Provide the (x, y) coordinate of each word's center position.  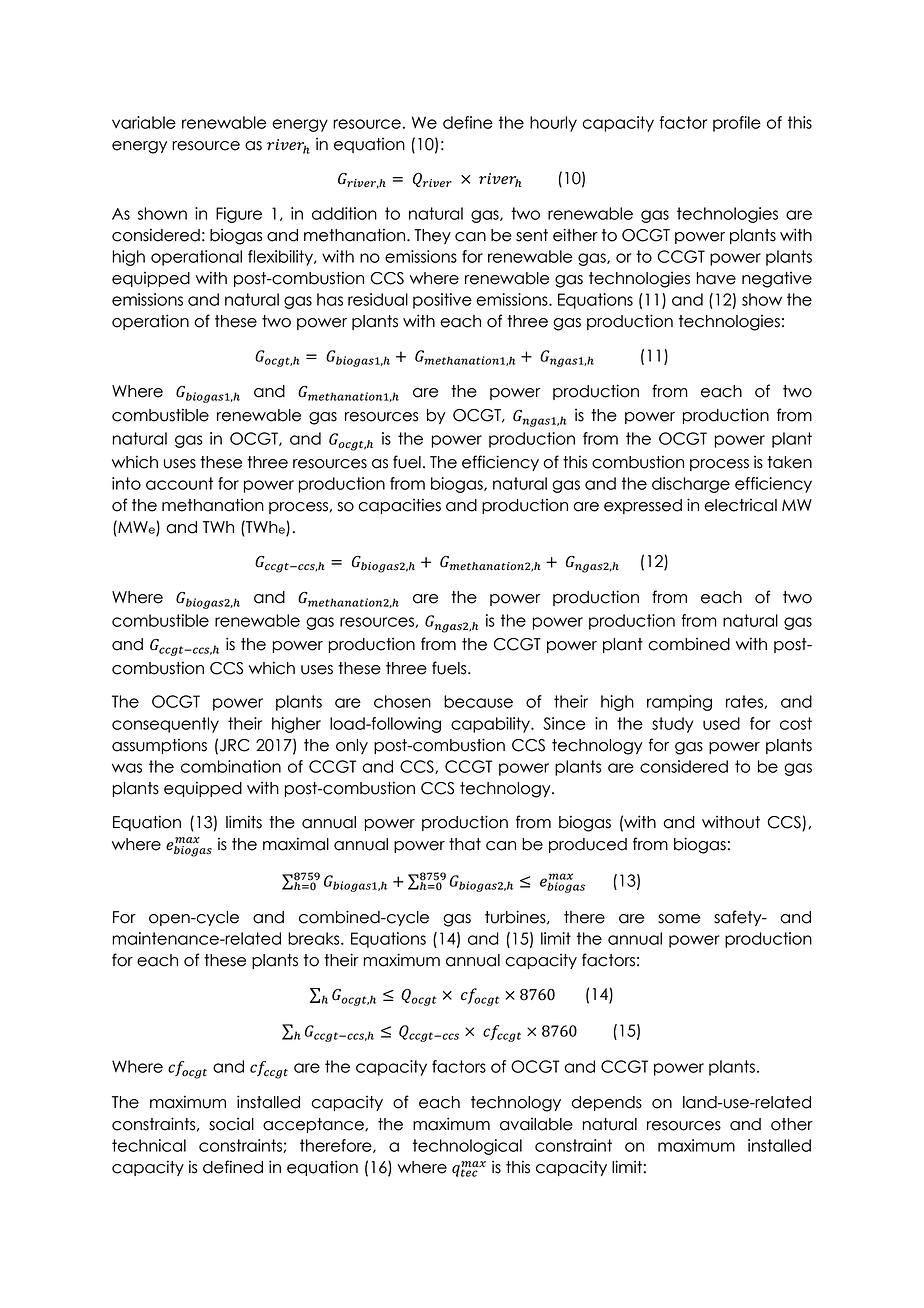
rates (745, 702)
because (478, 701)
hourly (553, 124)
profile (737, 124)
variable (144, 122)
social (231, 1124)
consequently (165, 725)
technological (467, 1147)
